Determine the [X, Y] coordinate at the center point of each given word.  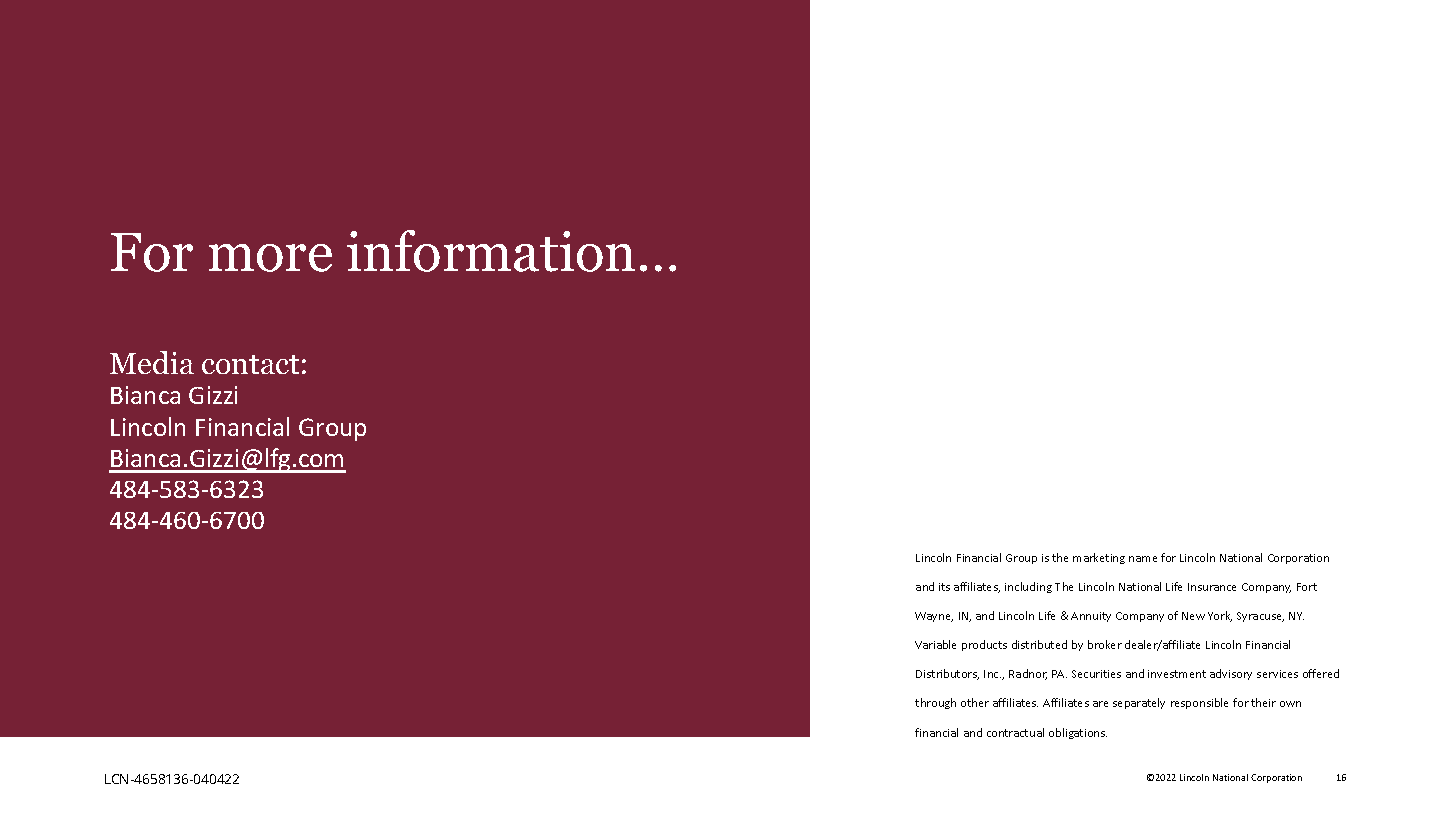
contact [250, 364]
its [944, 587]
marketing [1099, 558]
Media [152, 362]
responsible [1199, 703]
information [491, 251]
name [1143, 559]
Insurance [1212, 587]
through [935, 703]
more [270, 258]
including [1028, 587]
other [975, 702]
